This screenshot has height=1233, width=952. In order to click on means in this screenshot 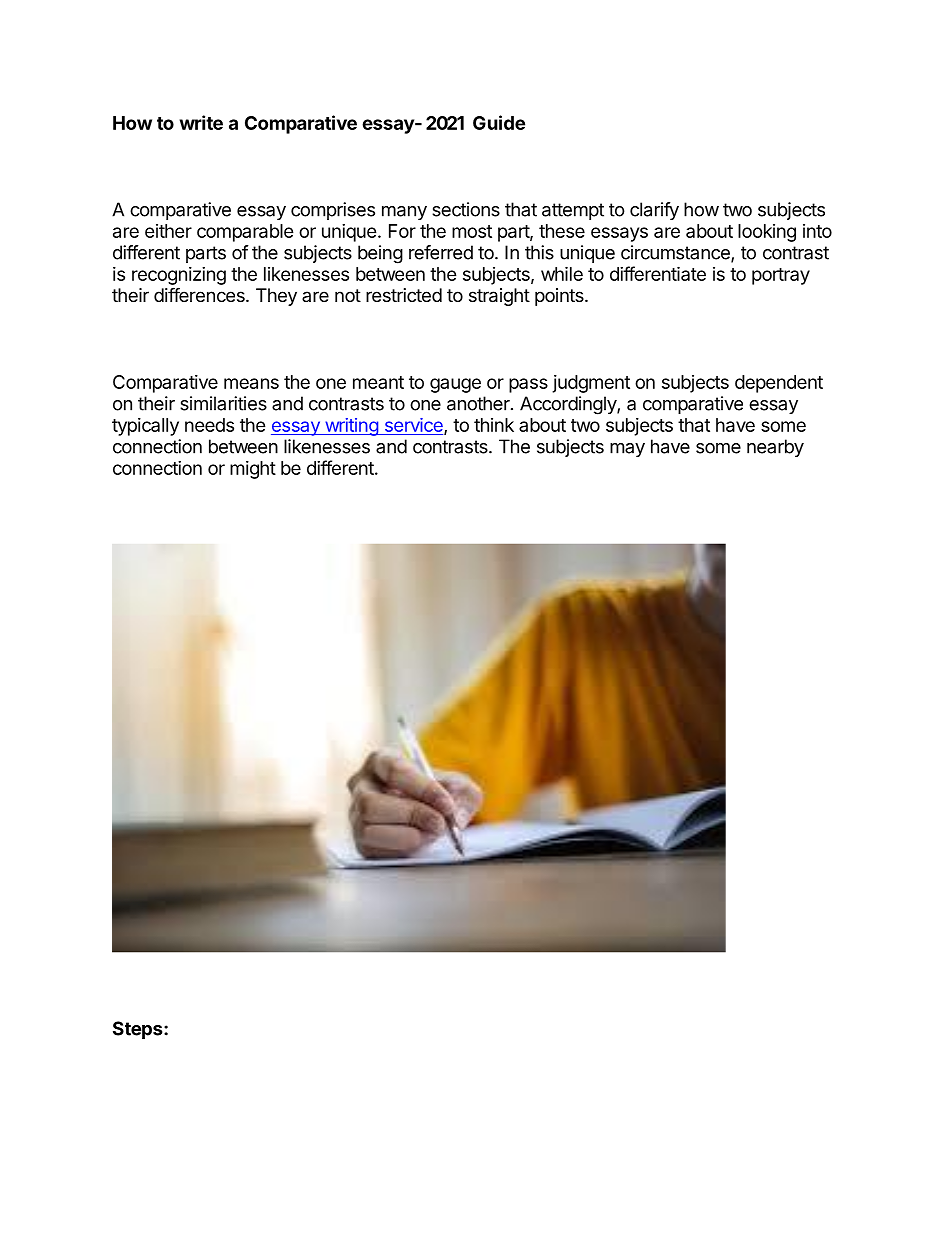, I will do `click(251, 383)`.
